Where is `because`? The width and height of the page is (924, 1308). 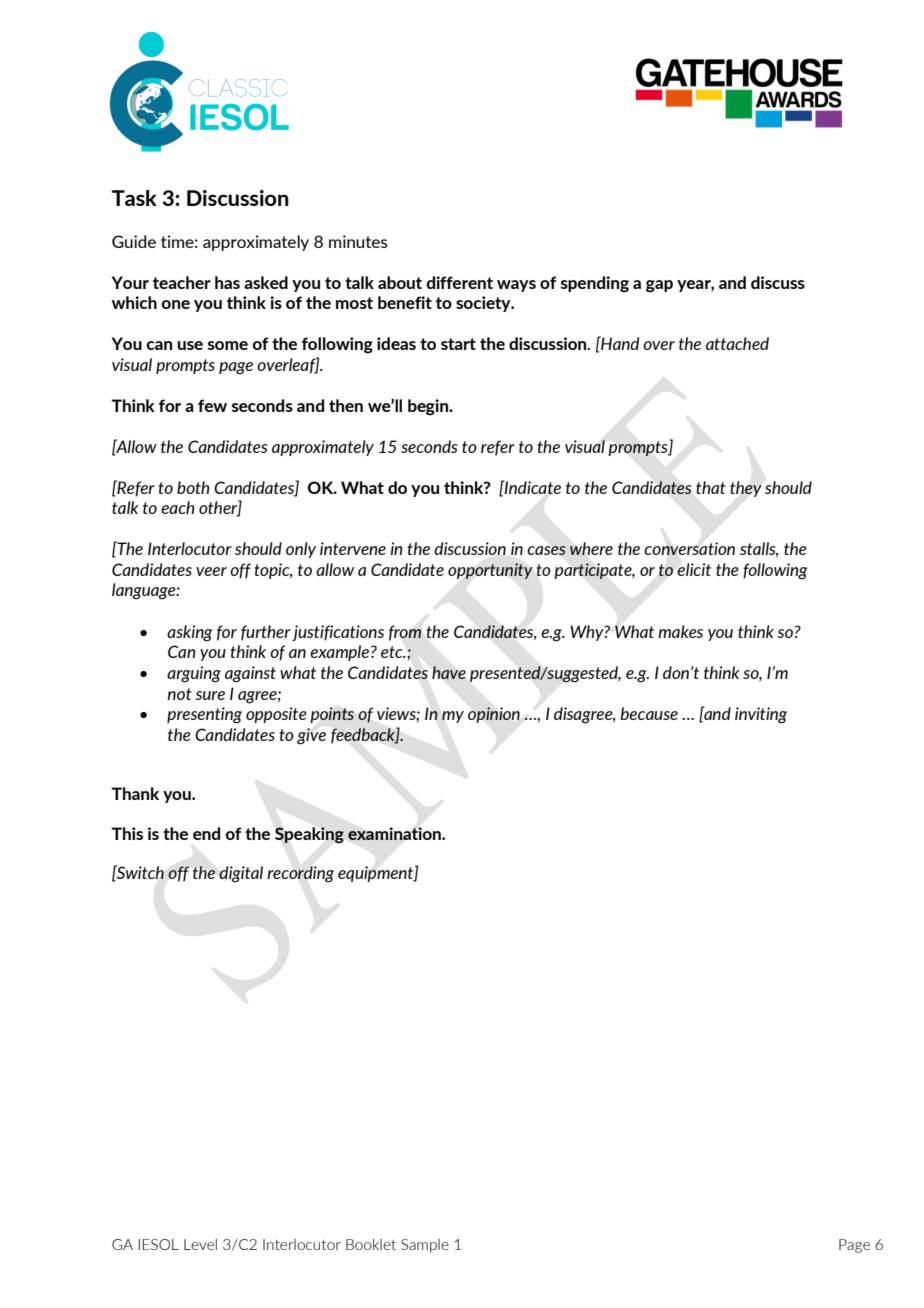 because is located at coordinates (649, 713).
